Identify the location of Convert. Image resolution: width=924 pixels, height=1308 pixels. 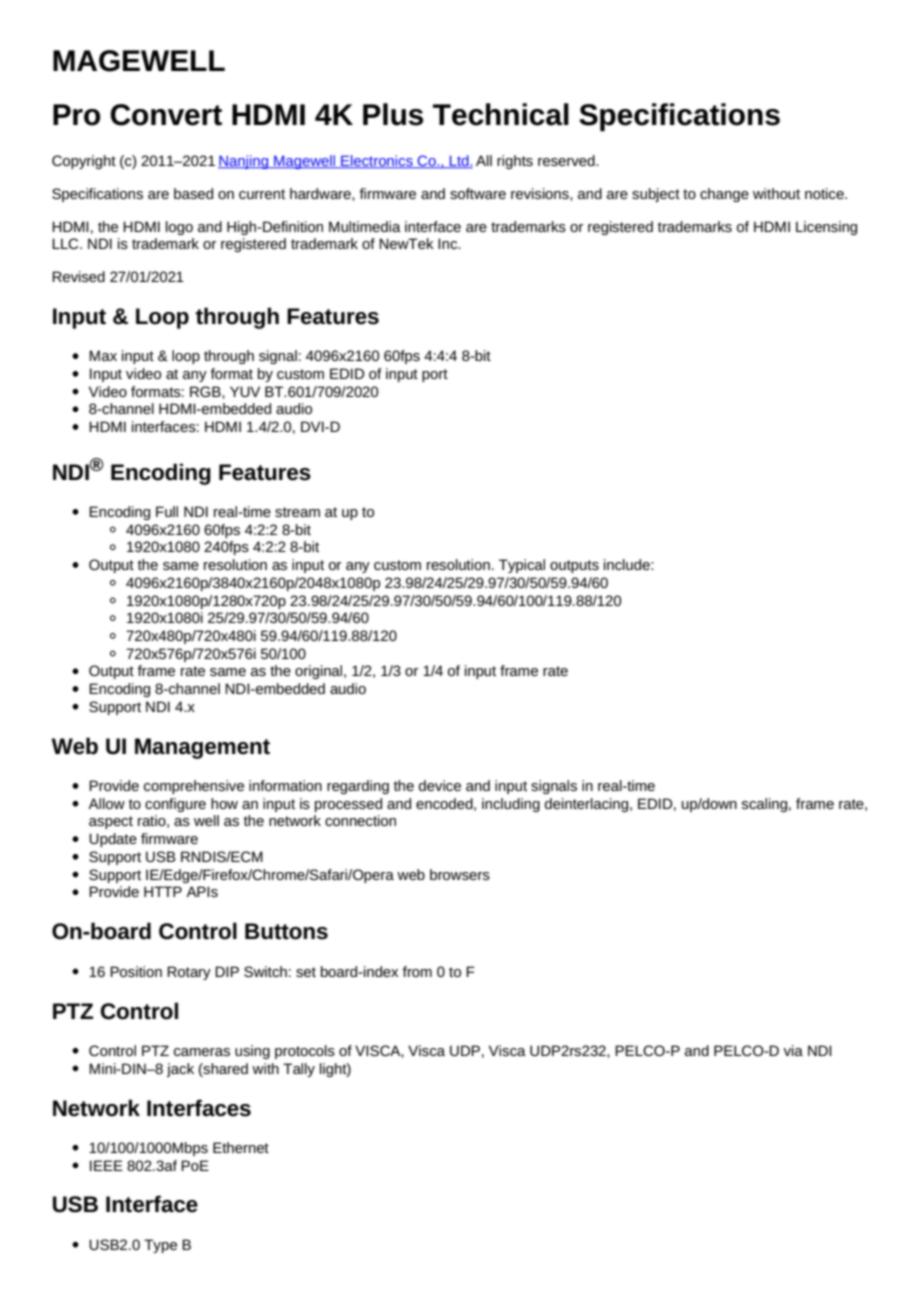
(166, 115).
